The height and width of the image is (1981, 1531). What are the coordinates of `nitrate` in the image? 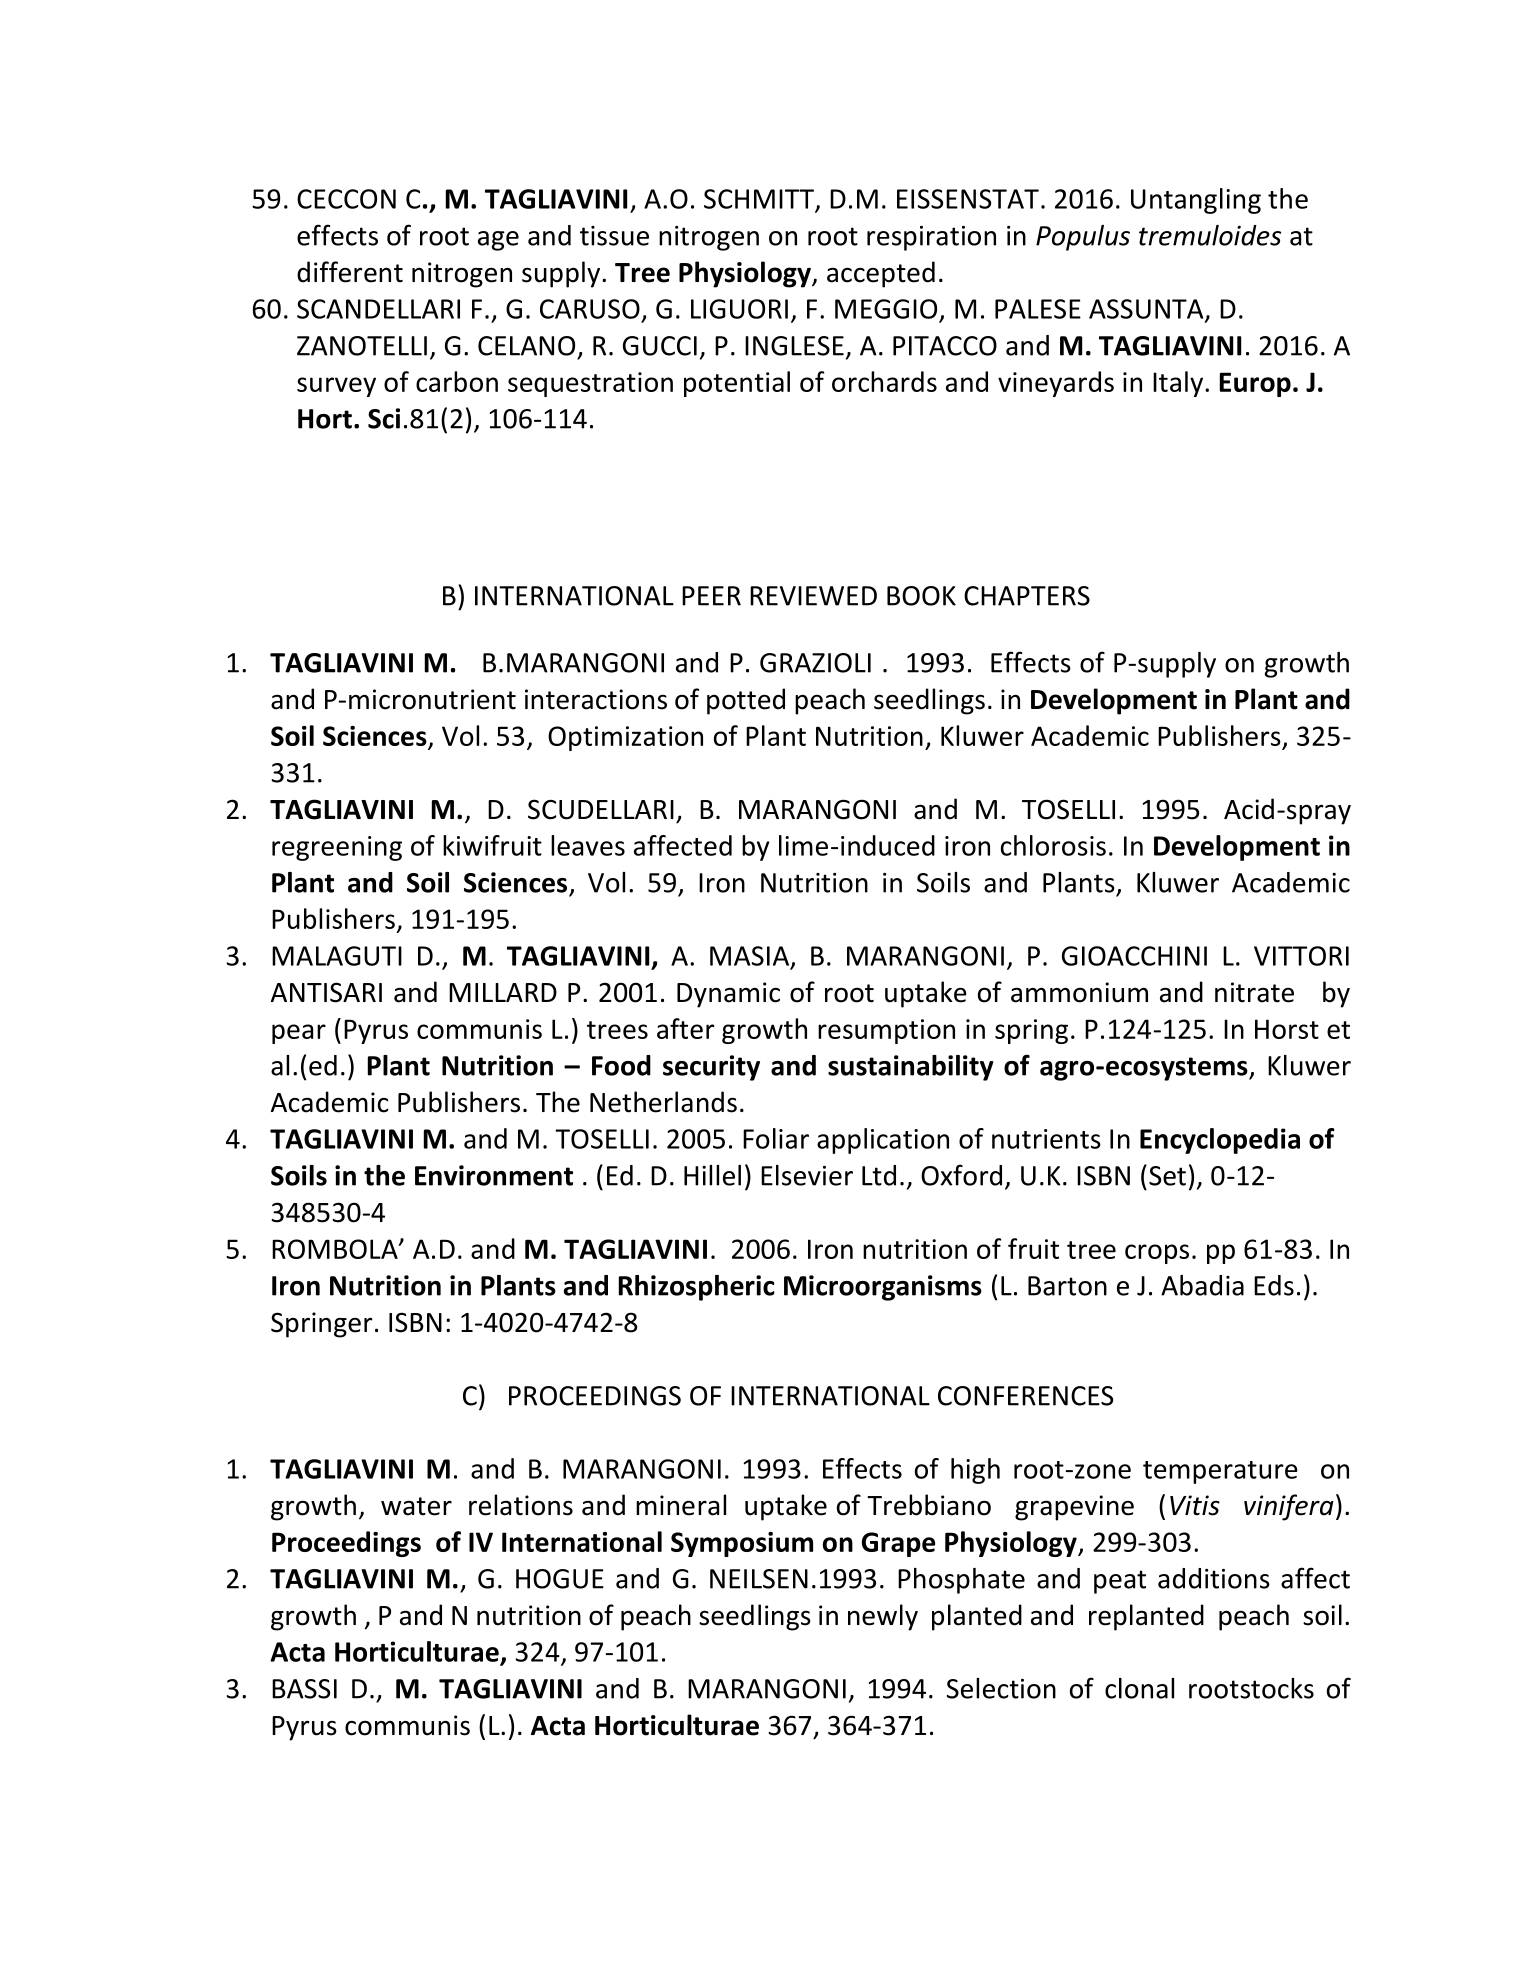 It's located at (1254, 992).
